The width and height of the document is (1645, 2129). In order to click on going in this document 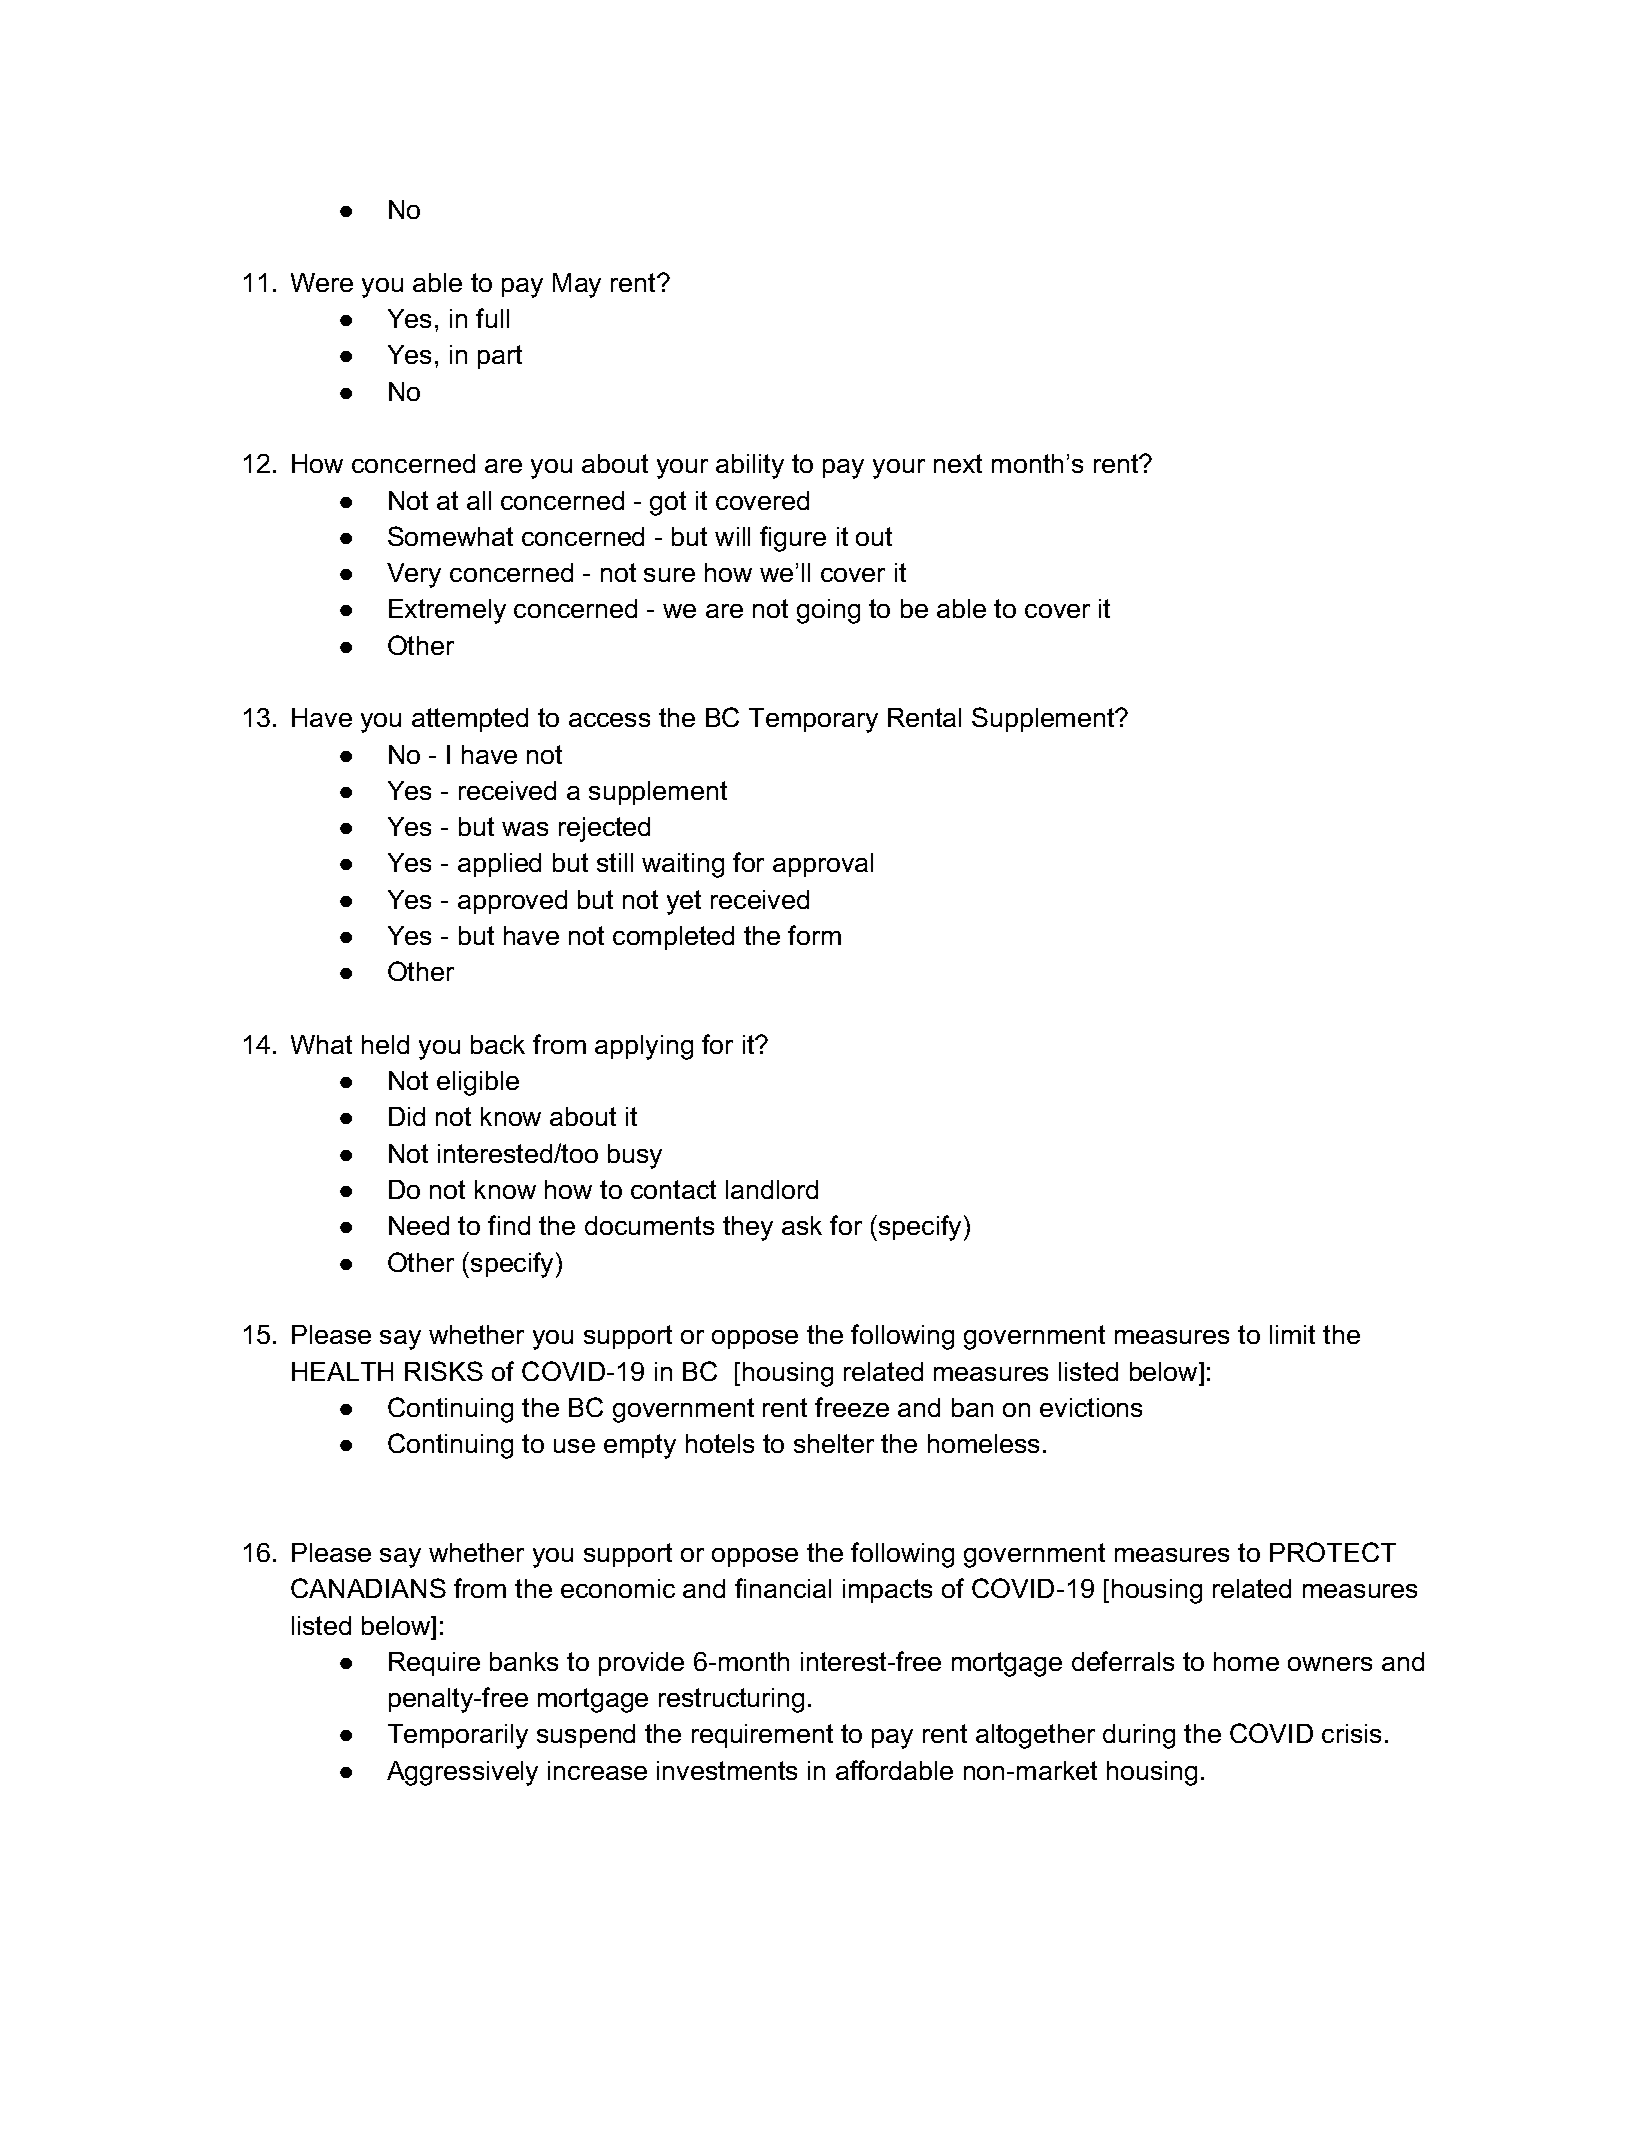, I will do `click(828, 611)`.
